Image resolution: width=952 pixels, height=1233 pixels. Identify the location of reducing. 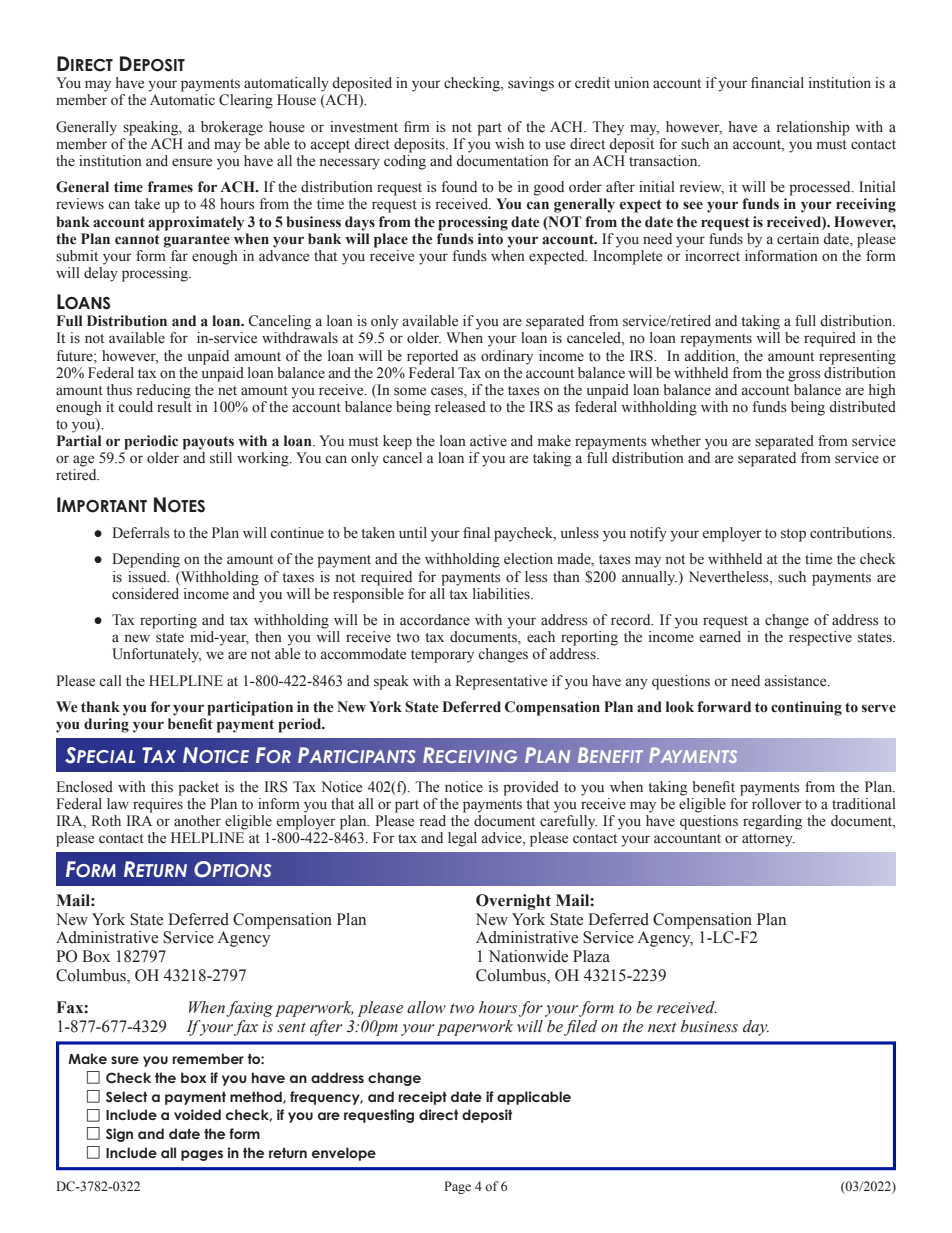
(164, 391).
